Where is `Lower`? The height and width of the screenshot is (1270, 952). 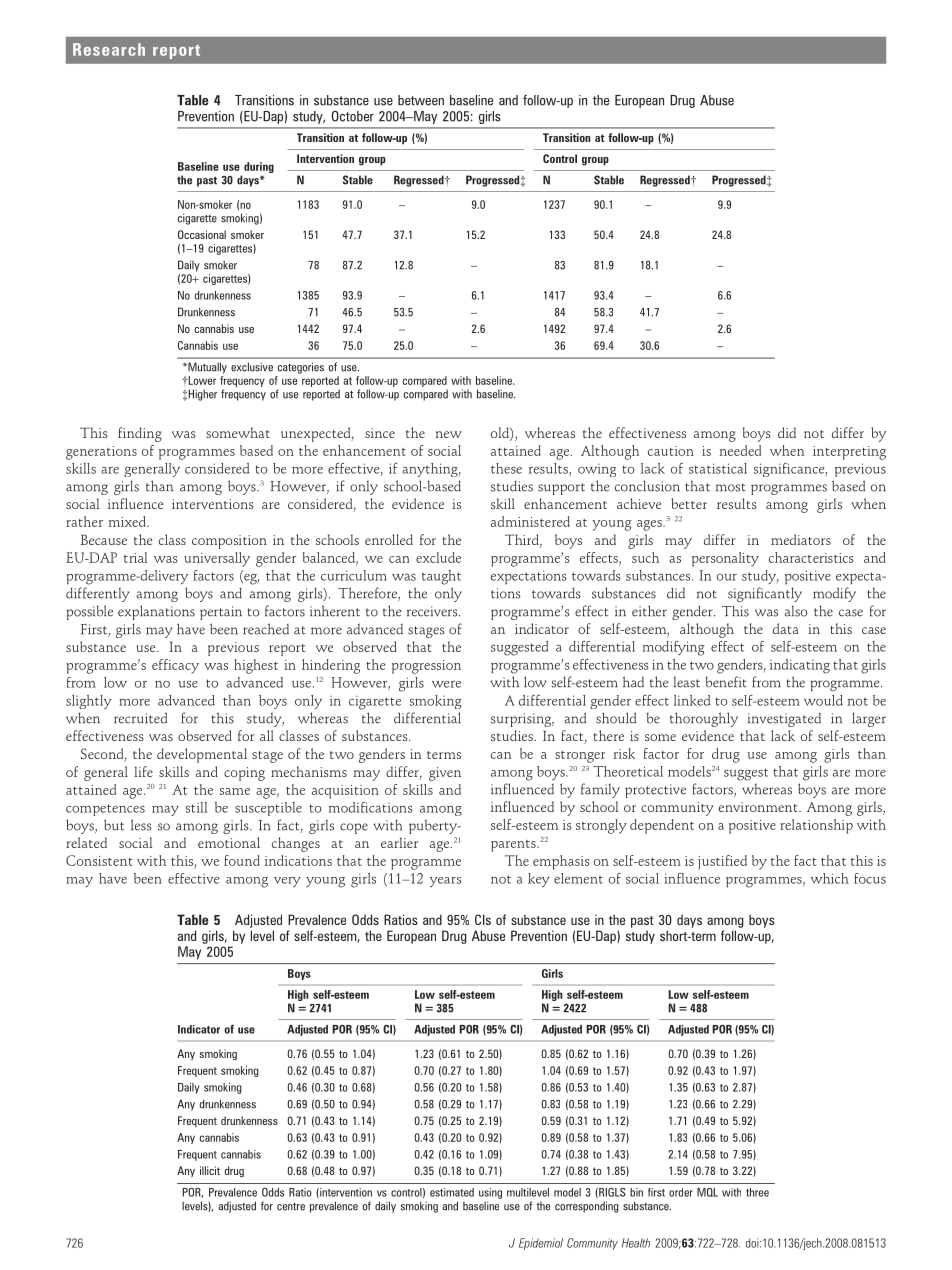 Lower is located at coordinates (201, 380).
